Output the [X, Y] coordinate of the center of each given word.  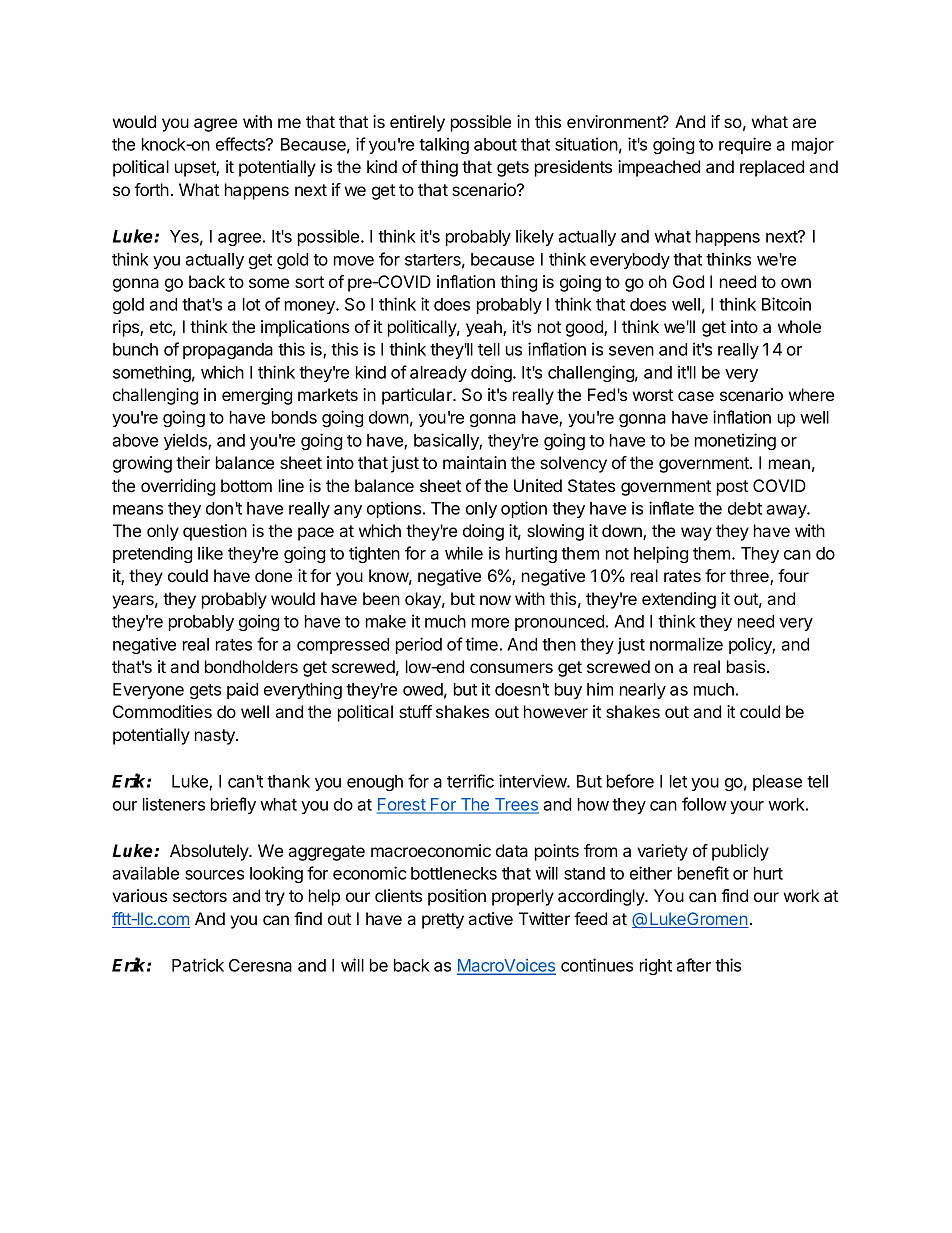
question [215, 532]
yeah [485, 328]
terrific [470, 781]
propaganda [228, 351]
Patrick [198, 965]
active [490, 918]
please [777, 783]
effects [241, 144]
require [745, 145]
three [750, 577]
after [693, 965]
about [495, 144]
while [464, 553]
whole [799, 326]
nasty [216, 737]
